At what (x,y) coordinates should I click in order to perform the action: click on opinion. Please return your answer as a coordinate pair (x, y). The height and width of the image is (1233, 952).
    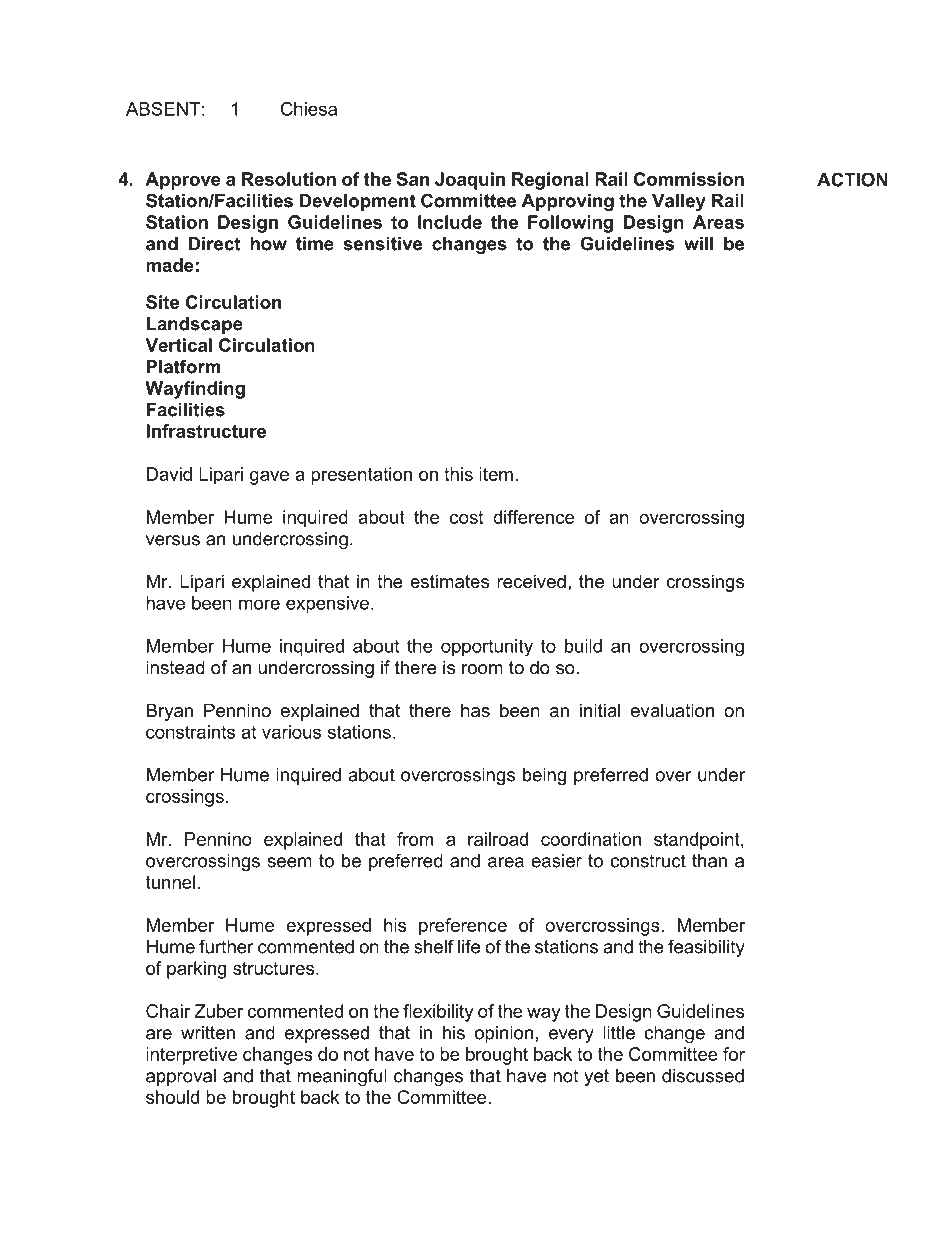
    Looking at the image, I should click on (504, 1034).
